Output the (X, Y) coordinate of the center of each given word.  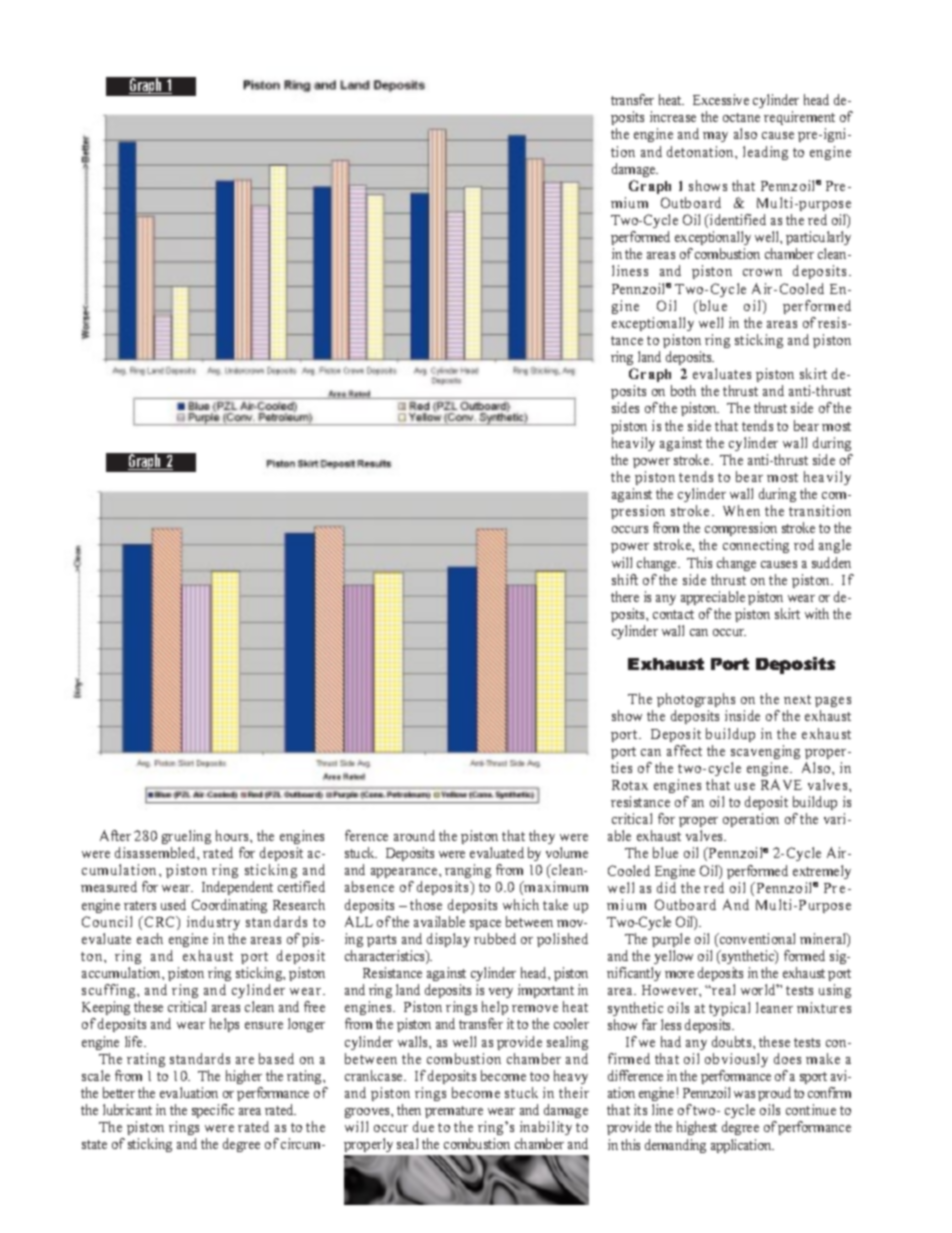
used (173, 904)
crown (762, 272)
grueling (186, 837)
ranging (468, 873)
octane (741, 117)
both (683, 390)
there (625, 596)
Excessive (721, 99)
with (817, 613)
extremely (822, 872)
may (715, 137)
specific (213, 1111)
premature (454, 1112)
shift (625, 579)
